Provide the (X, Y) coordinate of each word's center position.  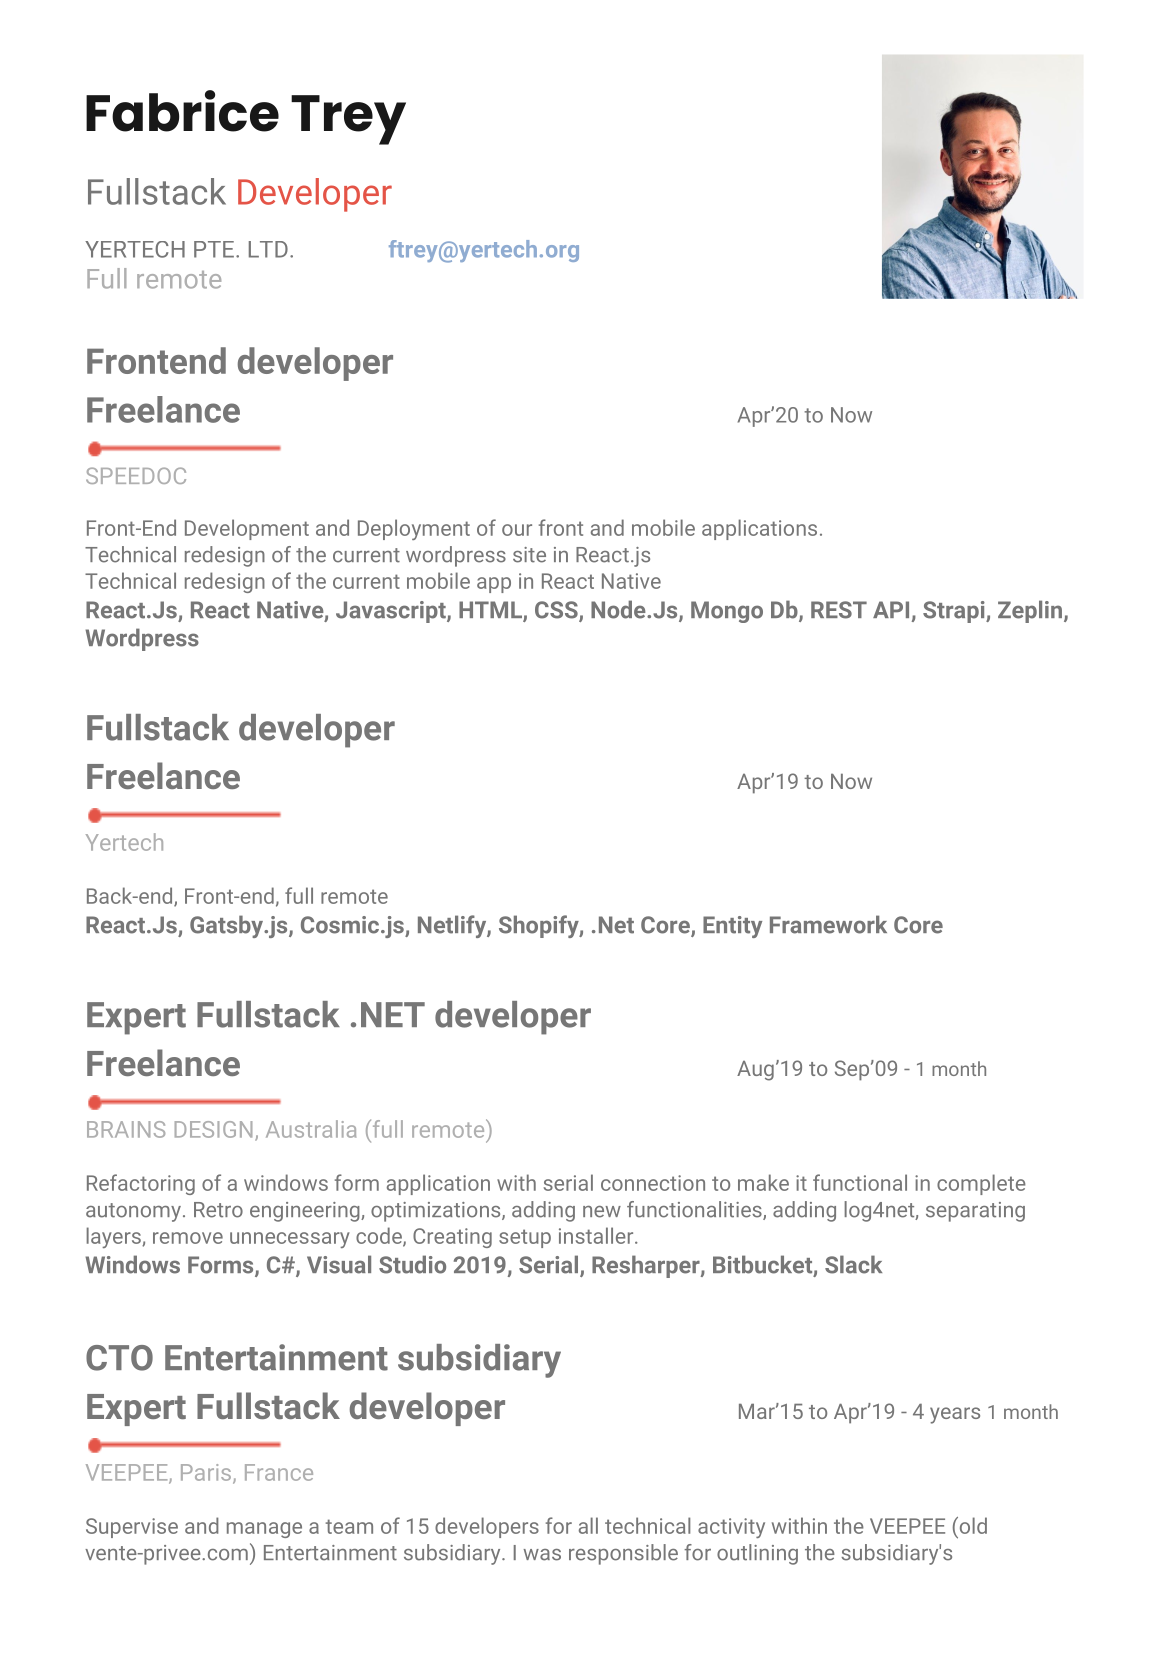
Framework (828, 924)
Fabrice (182, 111)
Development (247, 529)
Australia (311, 1129)
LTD (268, 249)
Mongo (727, 612)
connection (653, 1183)
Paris (206, 1472)
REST (839, 610)
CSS (557, 611)
